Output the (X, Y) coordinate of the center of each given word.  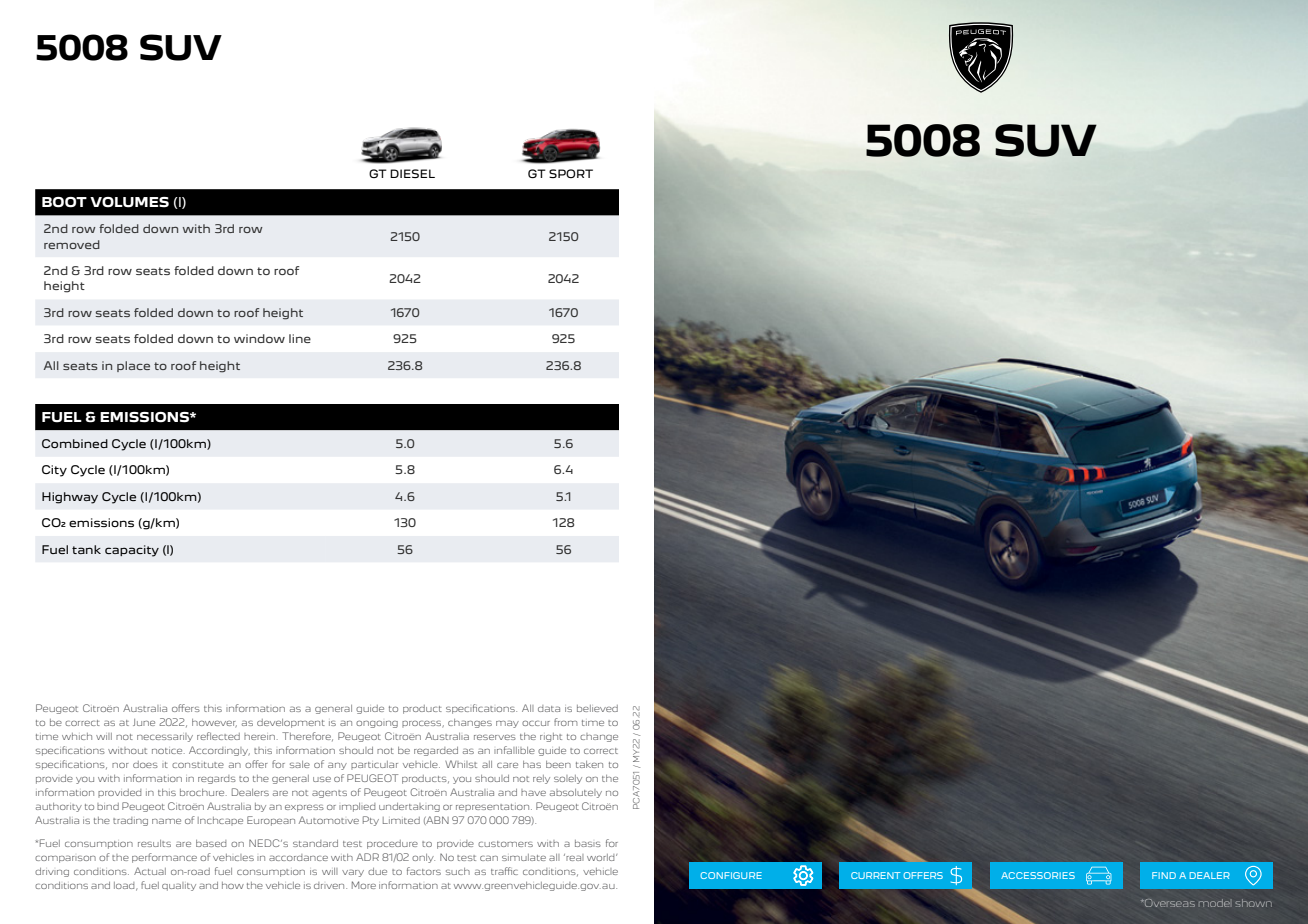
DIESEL (412, 173)
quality (179, 886)
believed (597, 708)
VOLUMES (129, 202)
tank (86, 549)
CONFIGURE (731, 875)
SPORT (571, 173)
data (549, 708)
